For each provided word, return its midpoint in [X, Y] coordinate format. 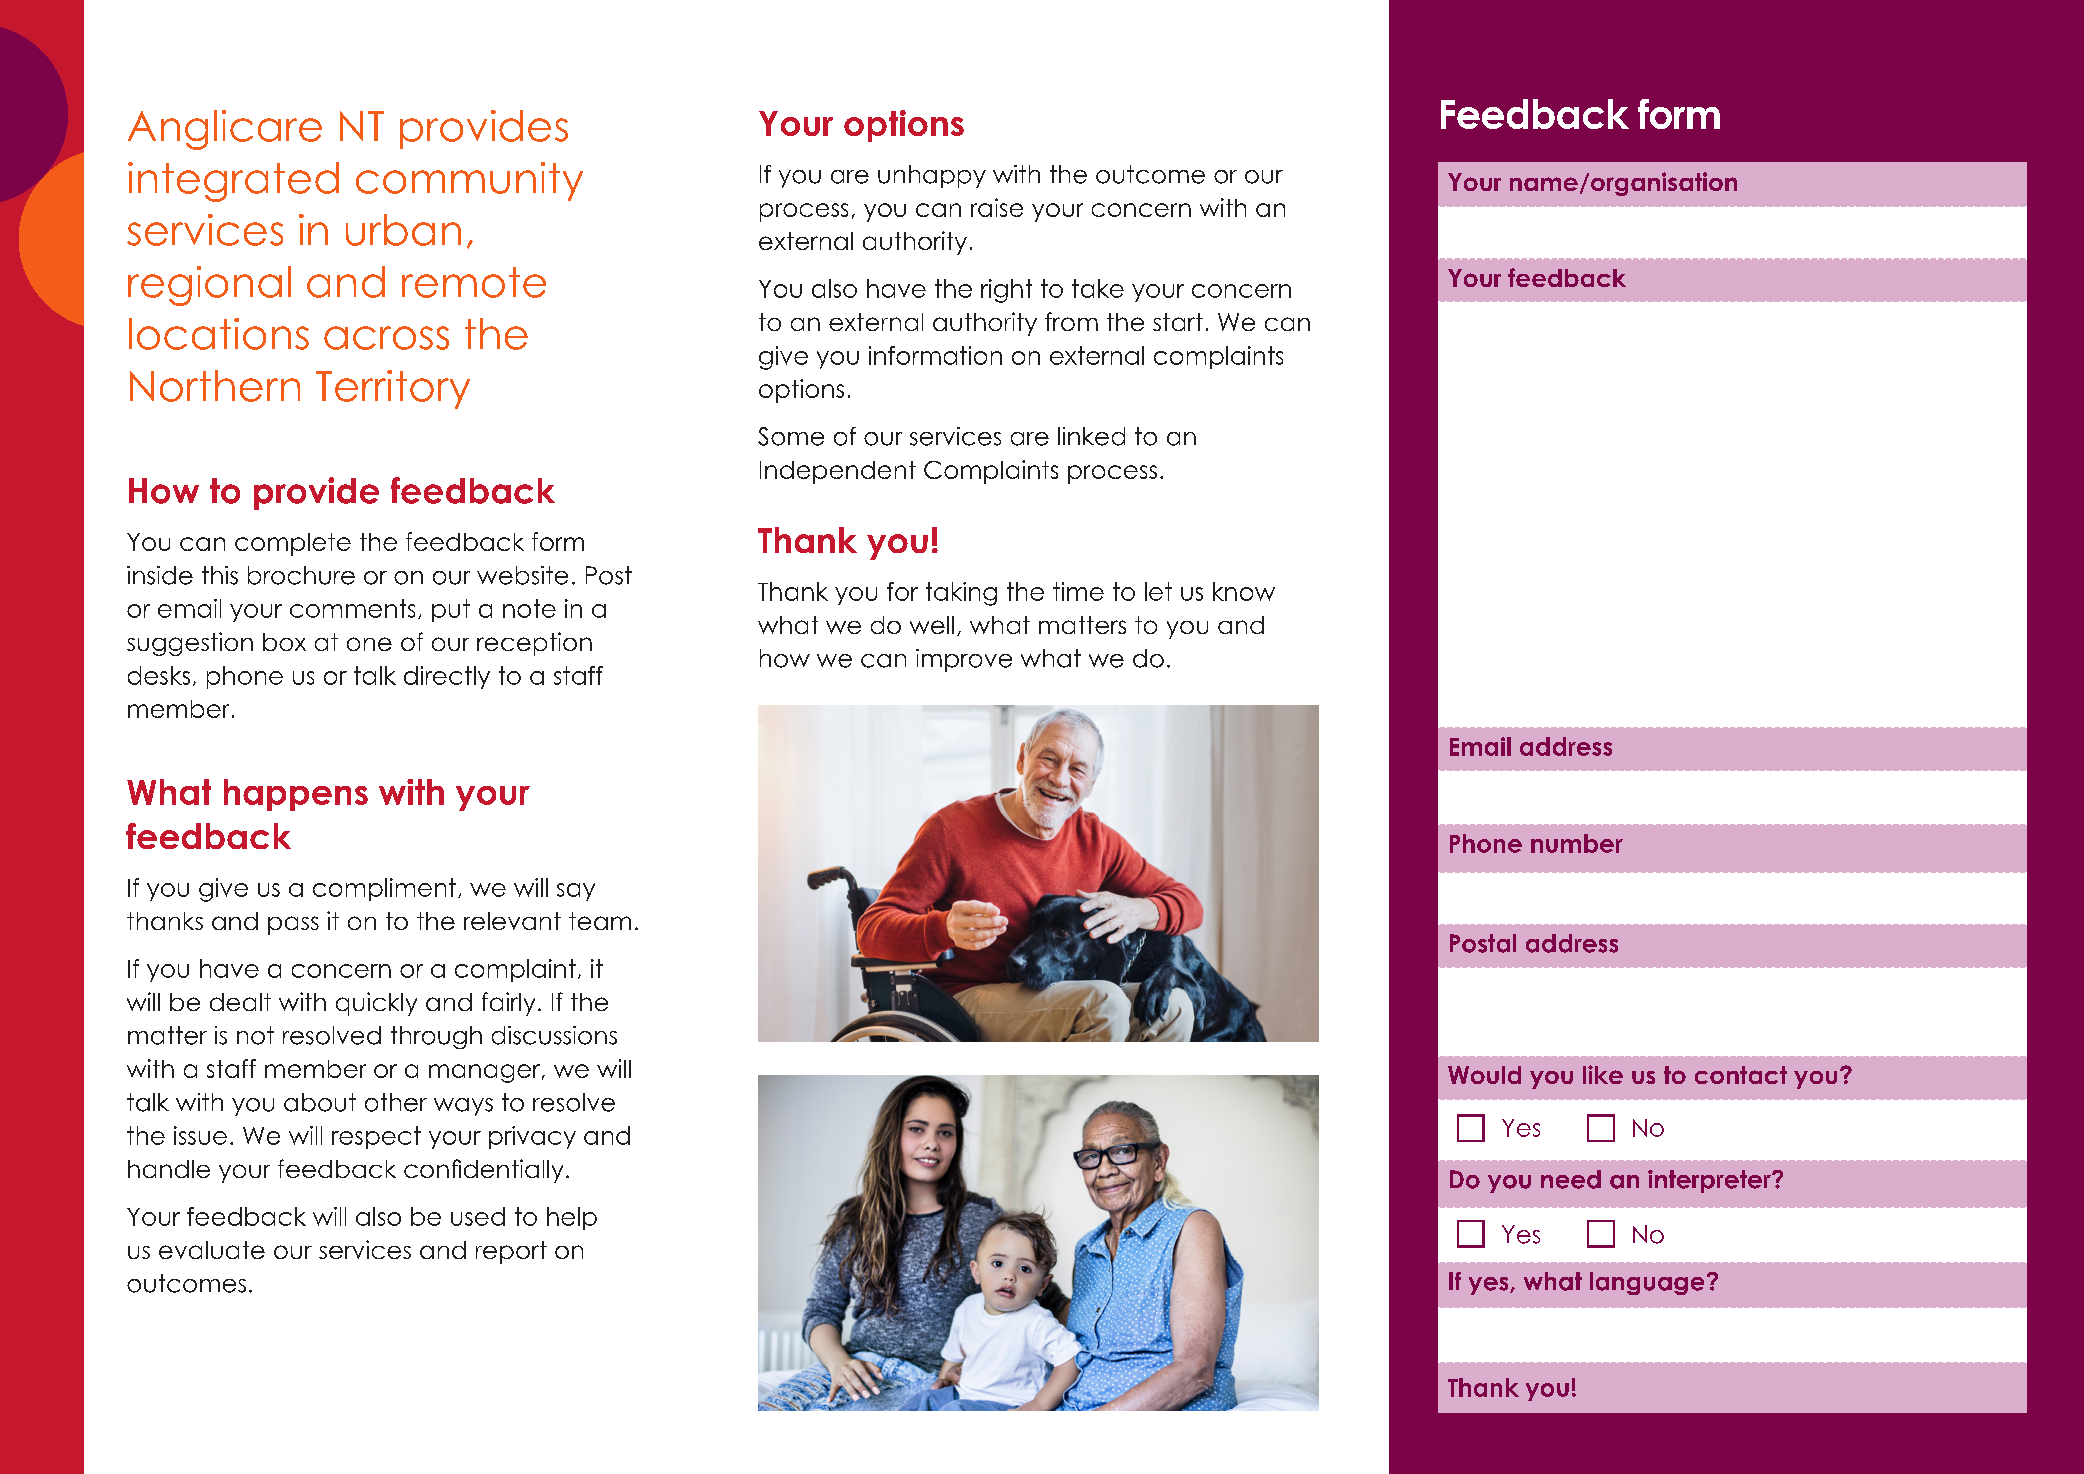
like [1603, 1074]
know [1244, 591]
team [600, 921]
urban [403, 230]
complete [293, 544]
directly [447, 677]
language [1647, 1283]
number [1577, 843]
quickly [376, 1004]
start [1178, 322]
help [572, 1218]
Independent [838, 472]
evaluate [212, 1250]
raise [997, 207]
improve [964, 660]
